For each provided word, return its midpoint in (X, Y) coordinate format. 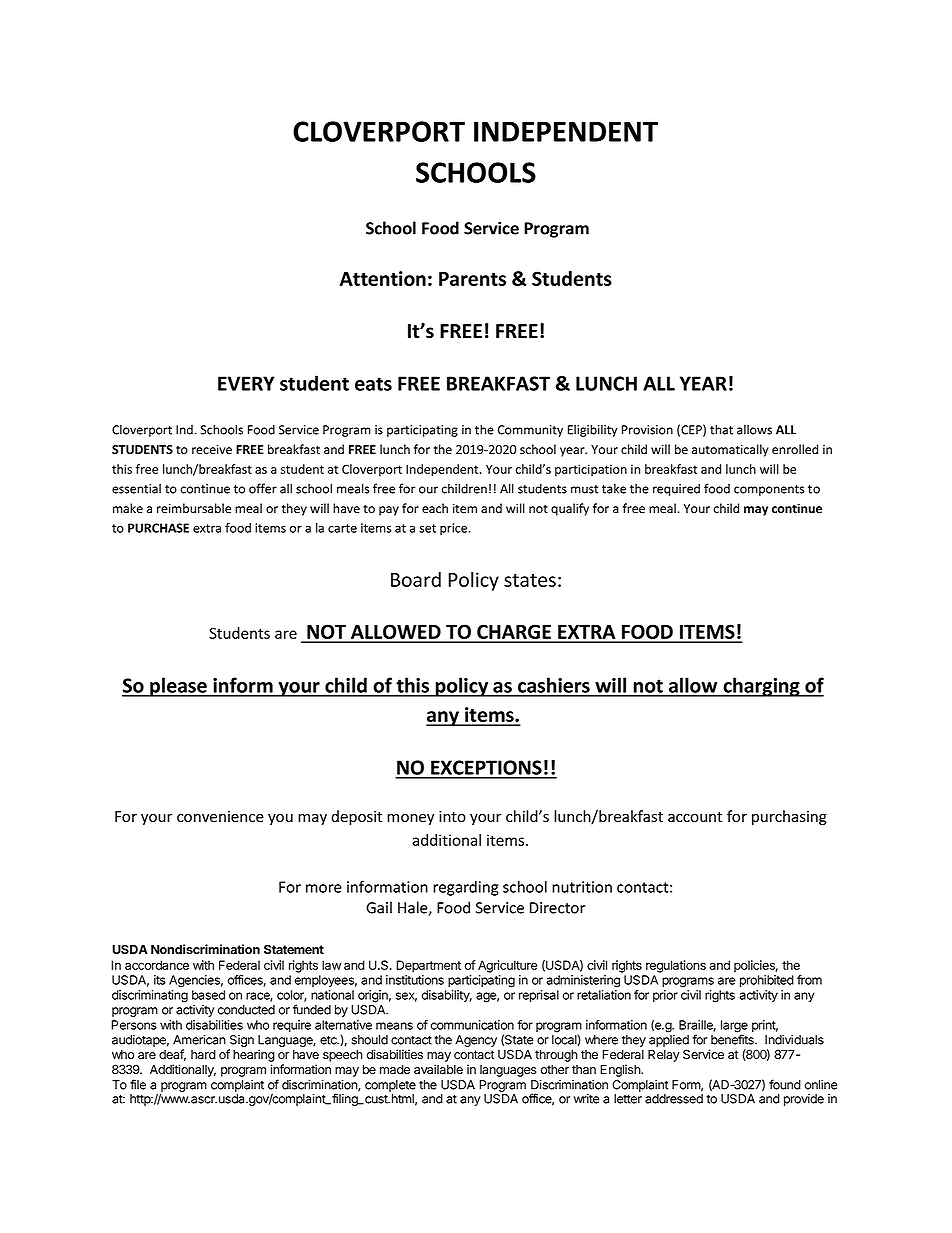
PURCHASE (158, 528)
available (438, 1069)
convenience (220, 817)
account (695, 817)
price (455, 529)
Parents (472, 279)
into (452, 817)
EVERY (246, 383)
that (721, 429)
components (769, 490)
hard (203, 1055)
